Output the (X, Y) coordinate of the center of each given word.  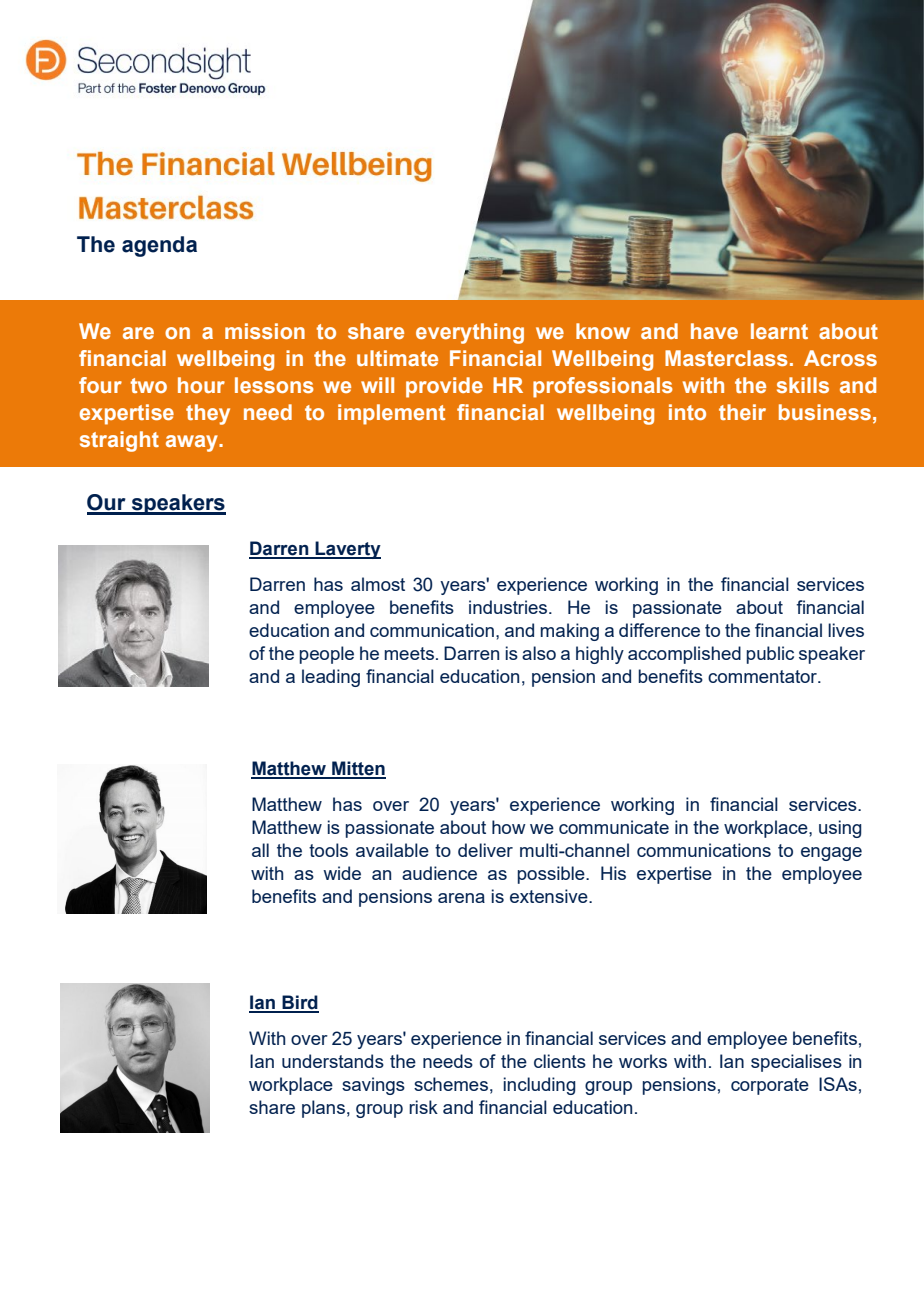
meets (409, 653)
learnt (779, 331)
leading (331, 678)
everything (470, 333)
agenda (159, 246)
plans (323, 1109)
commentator (764, 676)
